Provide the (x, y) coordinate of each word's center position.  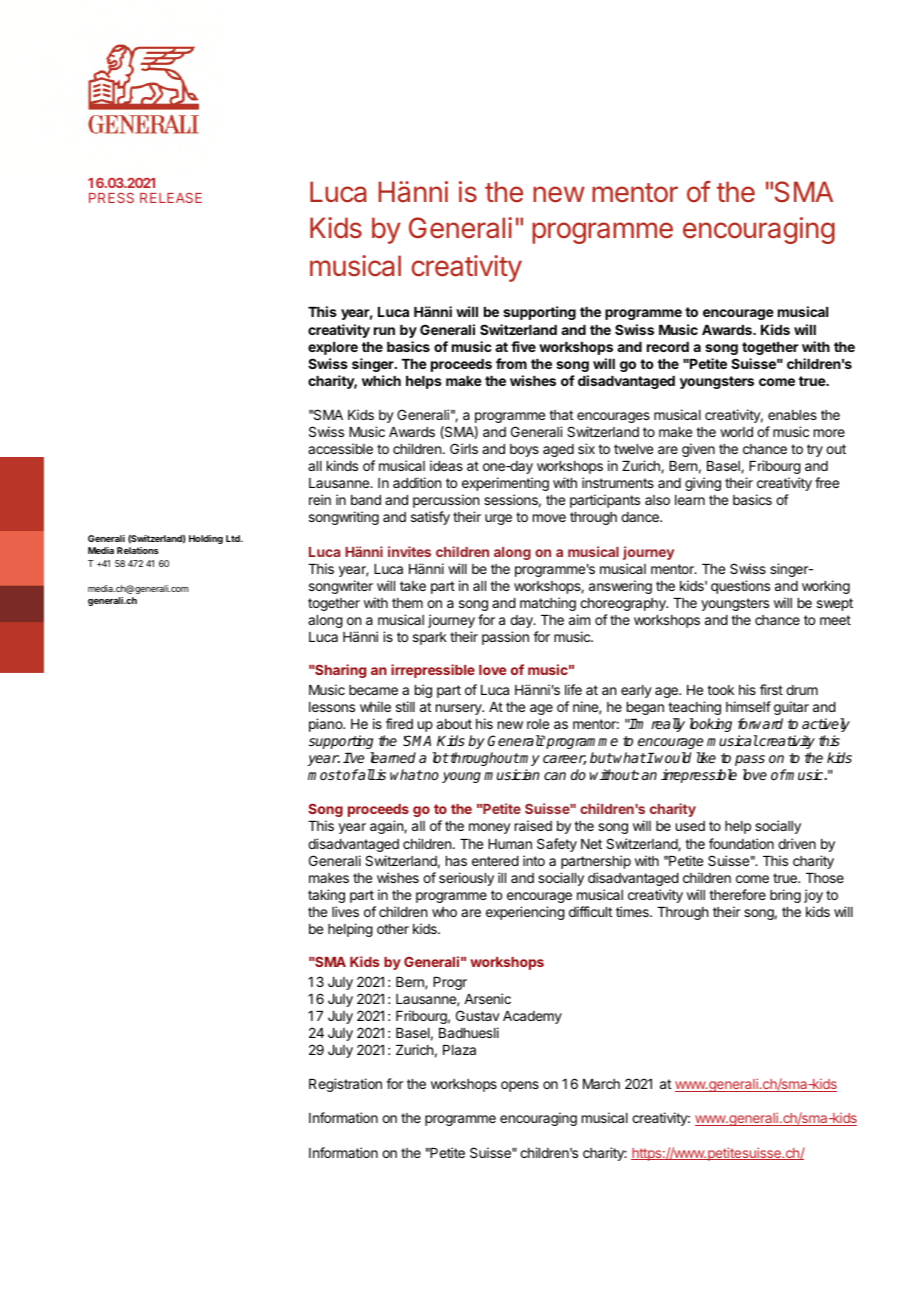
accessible (340, 448)
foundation (741, 843)
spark (430, 638)
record (668, 347)
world (736, 432)
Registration (345, 1085)
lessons (332, 707)
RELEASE (171, 198)
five (523, 346)
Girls (464, 448)
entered (495, 861)
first (771, 689)
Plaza (459, 1050)
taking (326, 896)
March (601, 1084)
